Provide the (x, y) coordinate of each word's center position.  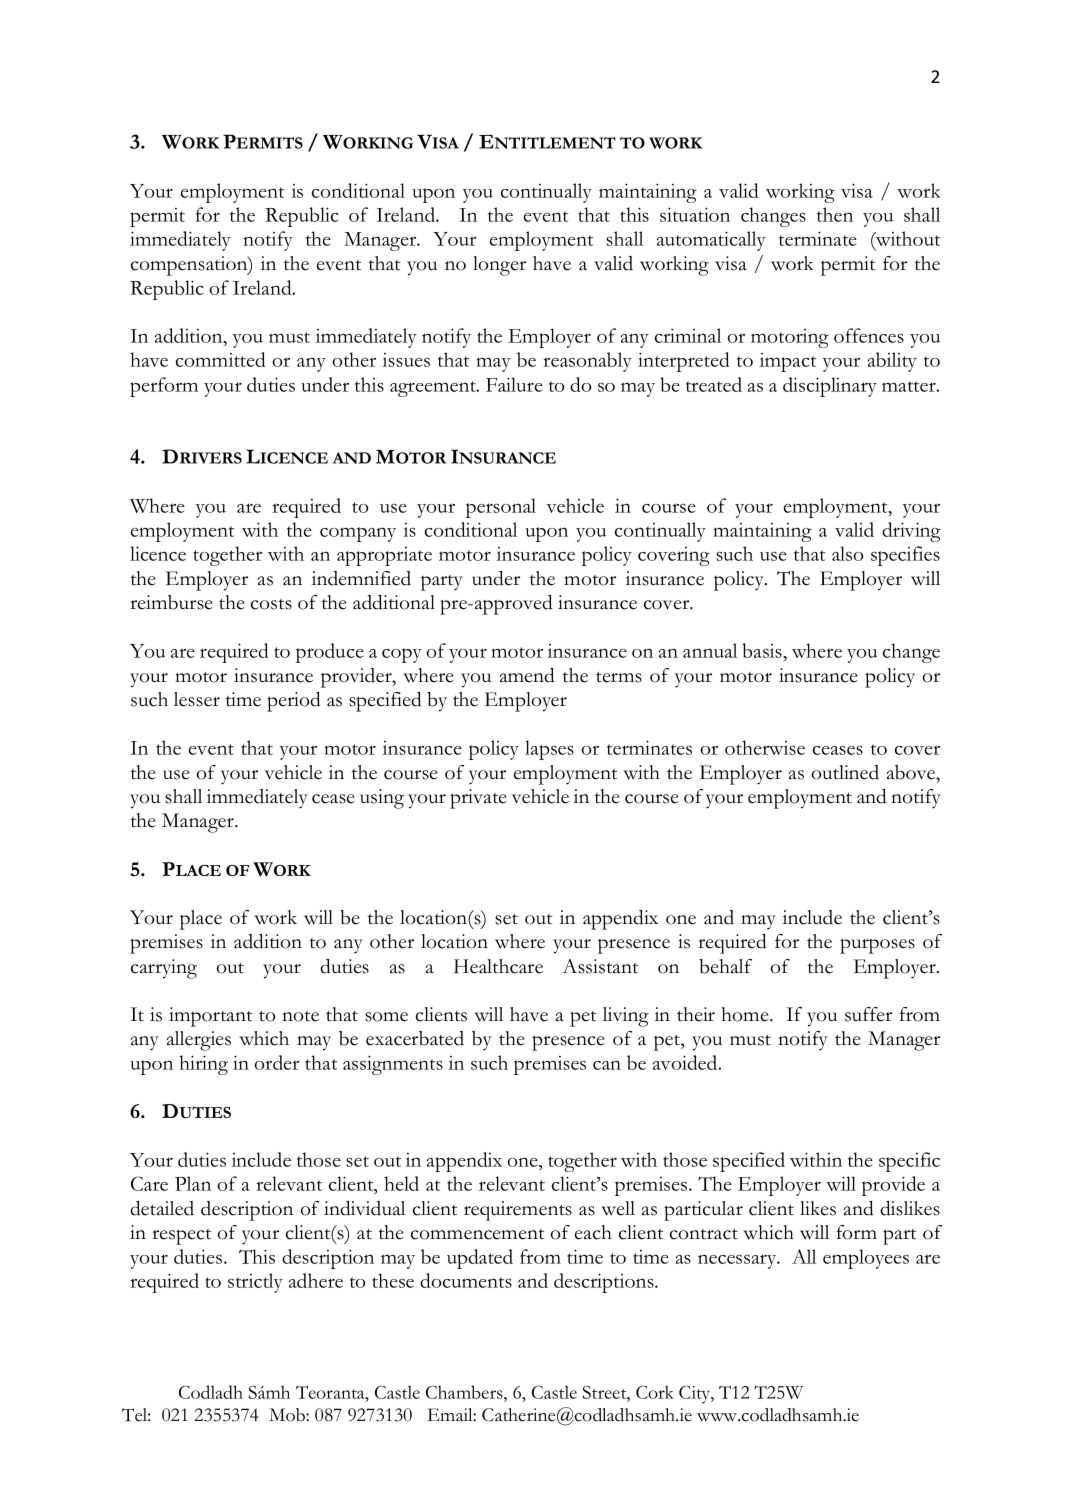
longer (499, 266)
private (478, 799)
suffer (868, 1014)
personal (501, 508)
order (276, 1062)
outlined (845, 772)
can (607, 1065)
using (382, 799)
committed (221, 359)
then (835, 214)
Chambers (465, 1392)
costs (271, 604)
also (848, 553)
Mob (288, 1415)
